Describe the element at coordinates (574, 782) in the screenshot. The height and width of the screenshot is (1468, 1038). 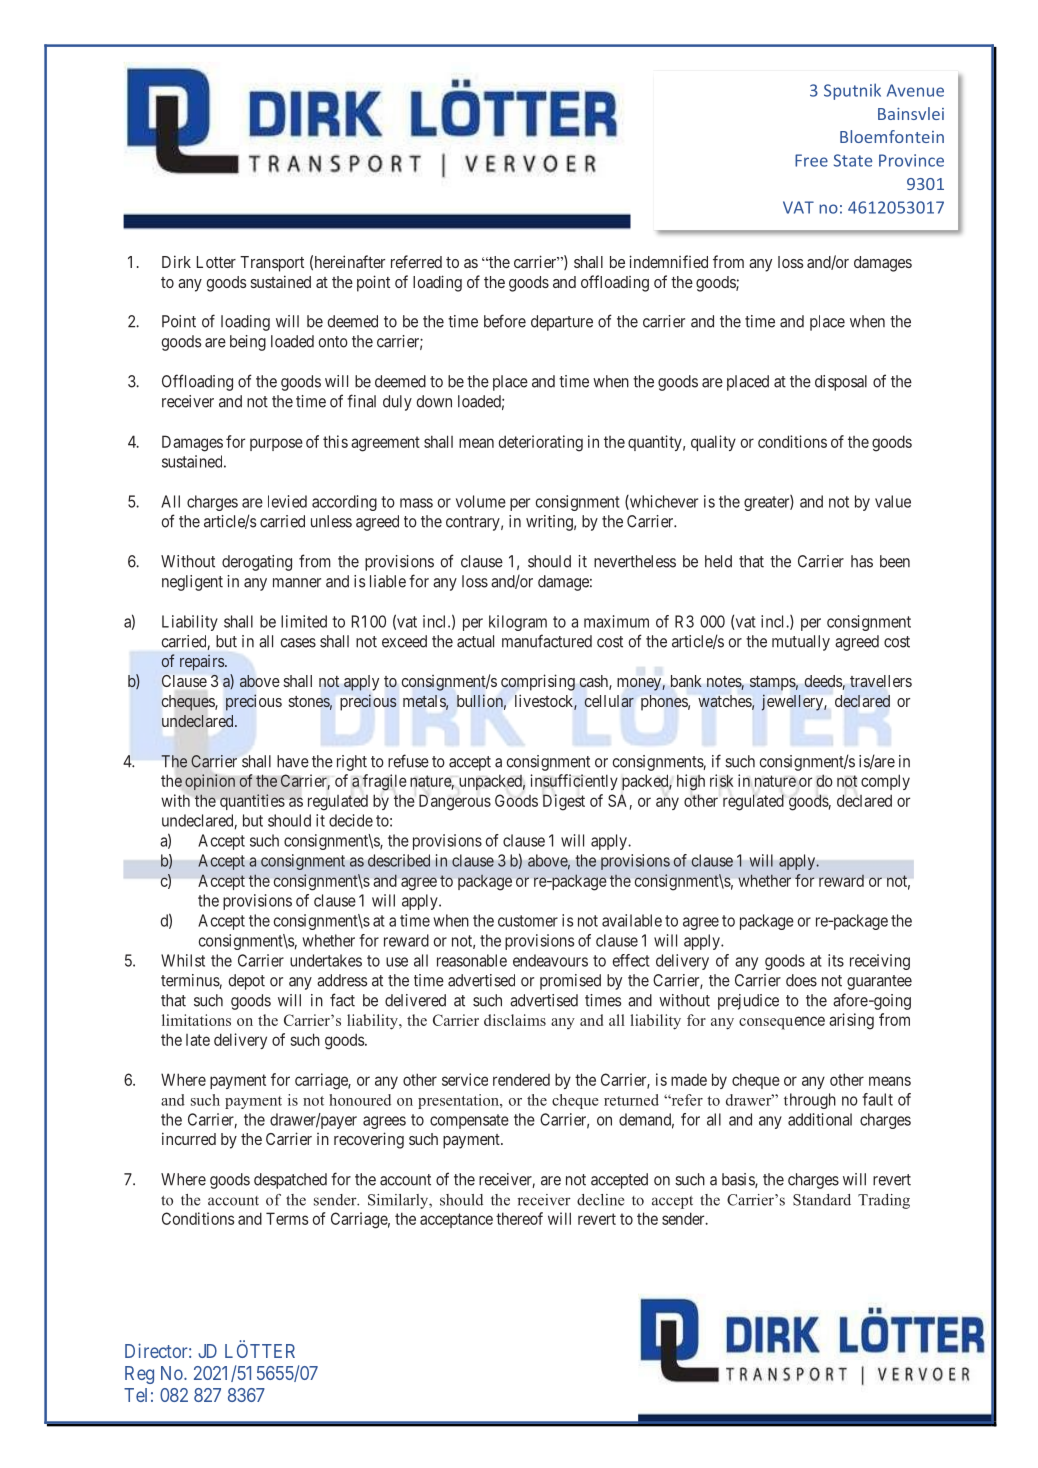
I see `insufficiently` at that location.
